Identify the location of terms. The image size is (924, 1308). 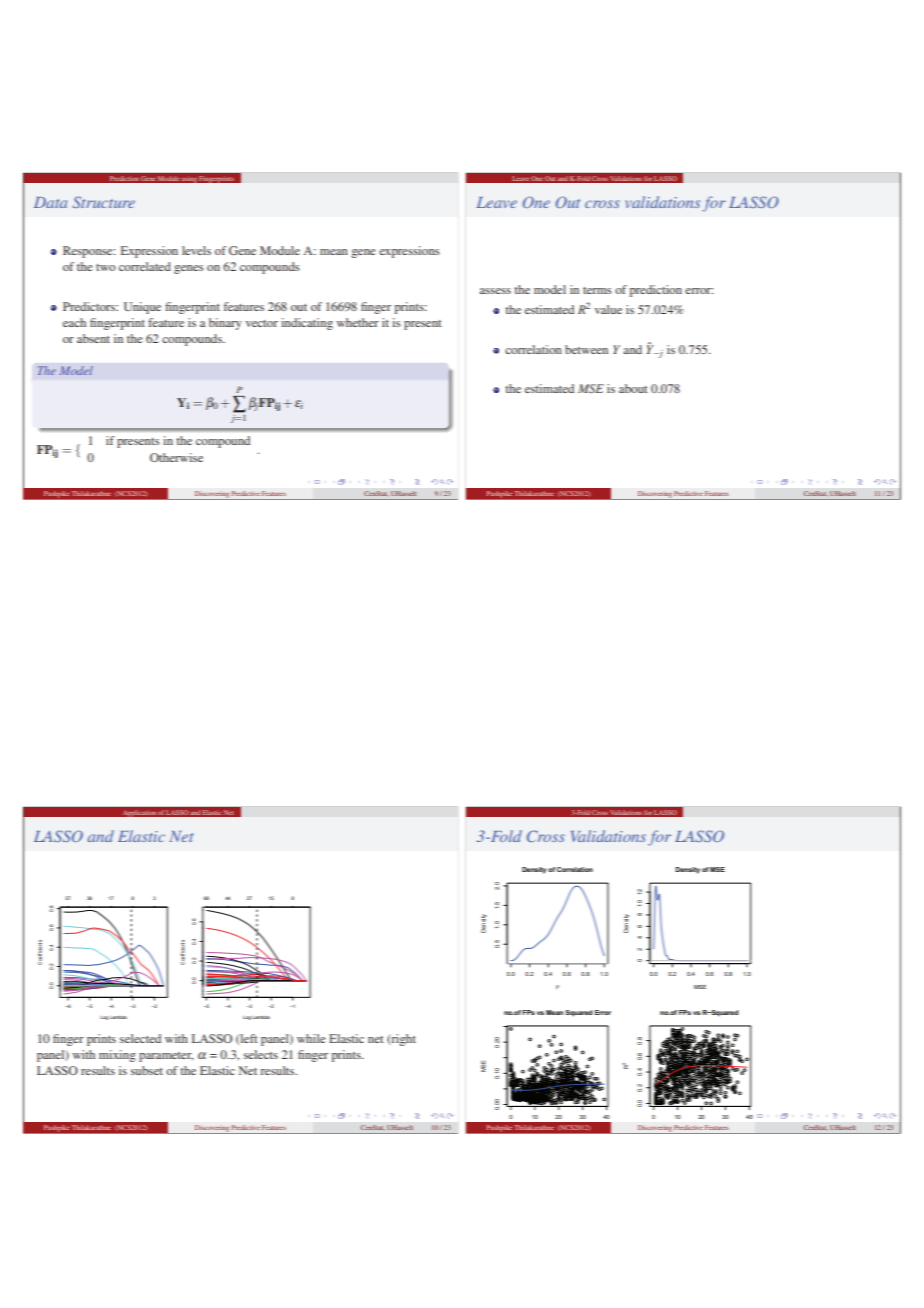
(597, 290).
